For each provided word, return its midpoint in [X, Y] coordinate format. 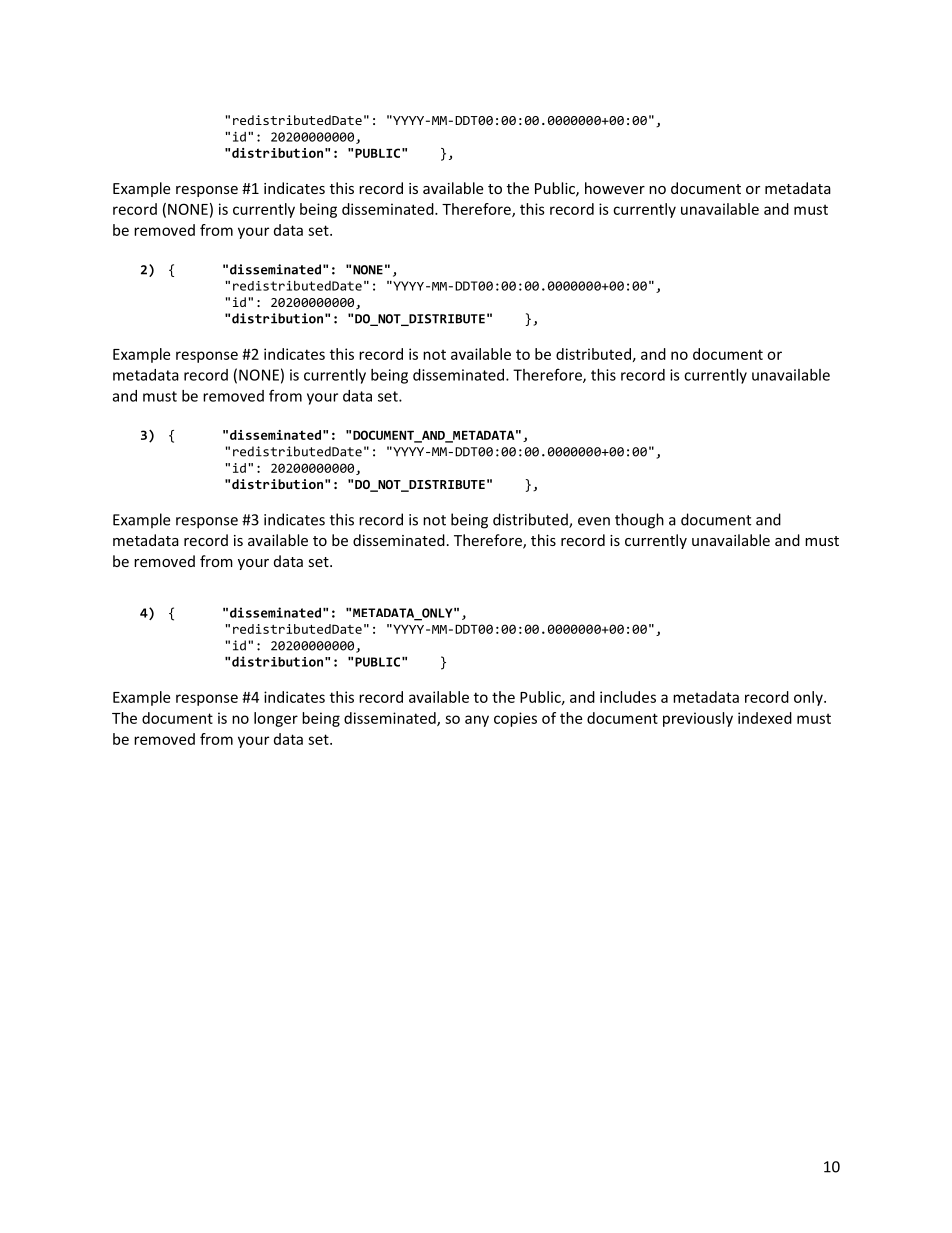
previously [698, 719]
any [477, 721]
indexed [765, 718]
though [639, 521]
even [594, 521]
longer [276, 719]
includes [628, 697]
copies [515, 719]
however [615, 188]
